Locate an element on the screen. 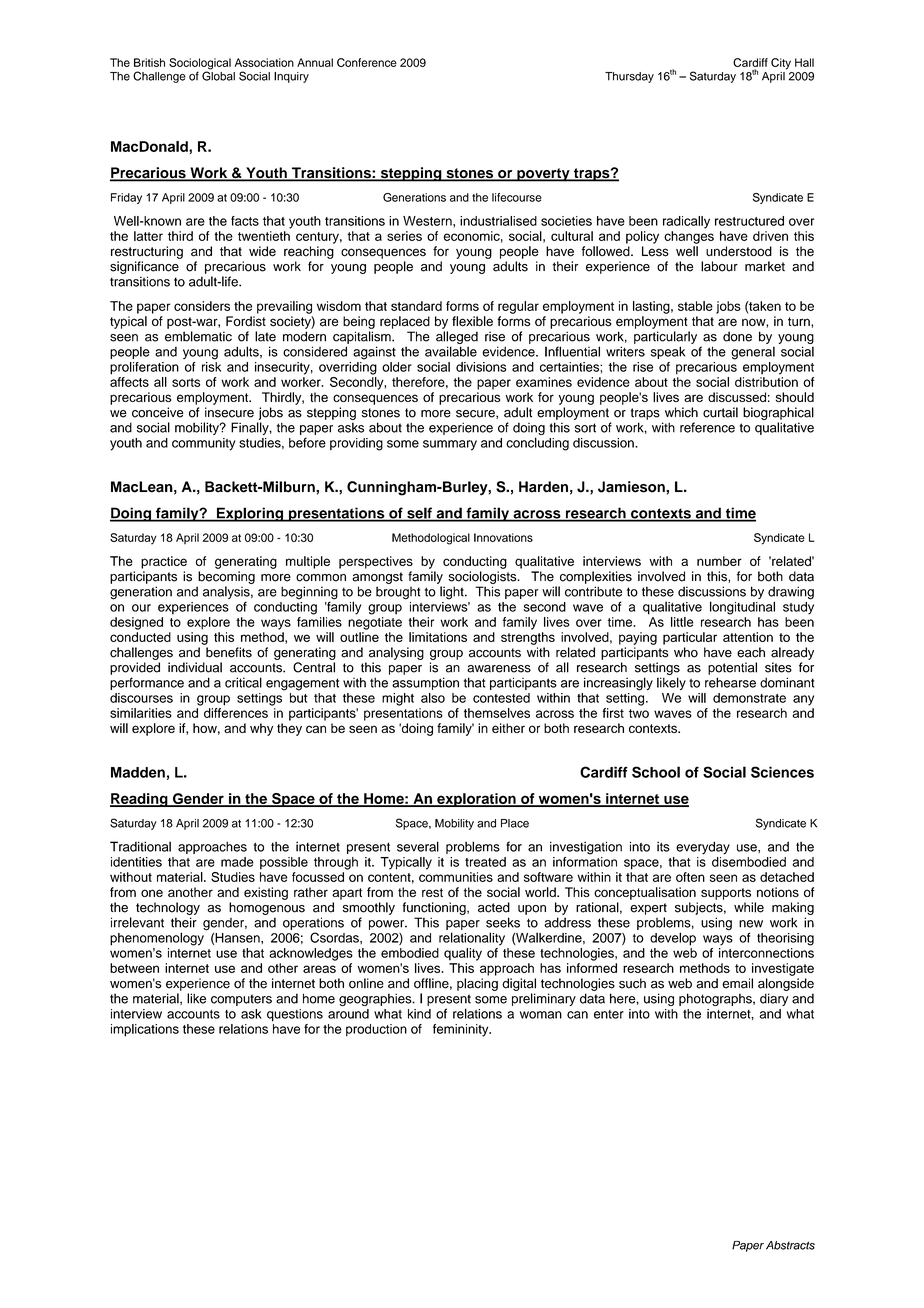  City is located at coordinates (781, 64).
